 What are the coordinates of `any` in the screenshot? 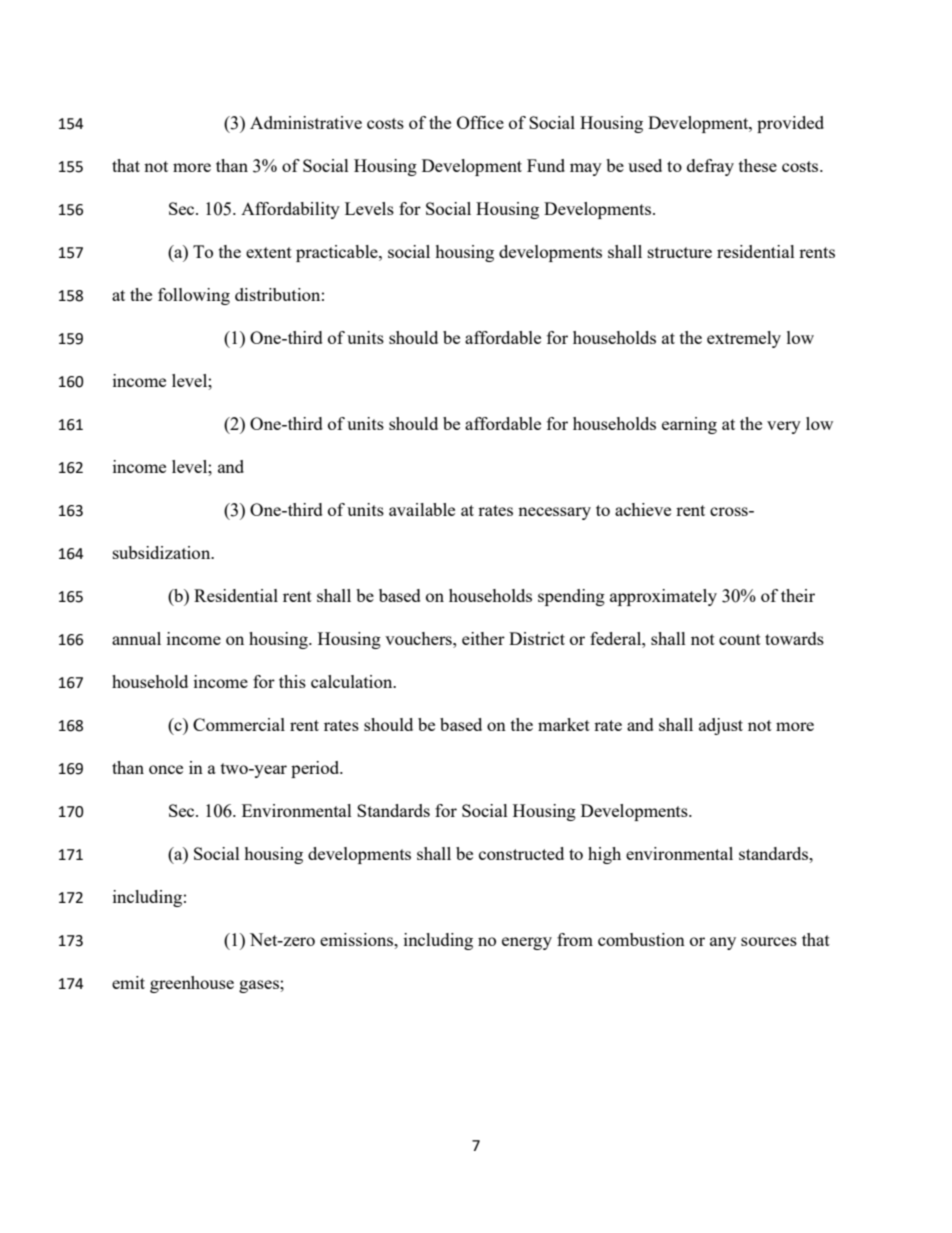 It's located at (723, 943).
